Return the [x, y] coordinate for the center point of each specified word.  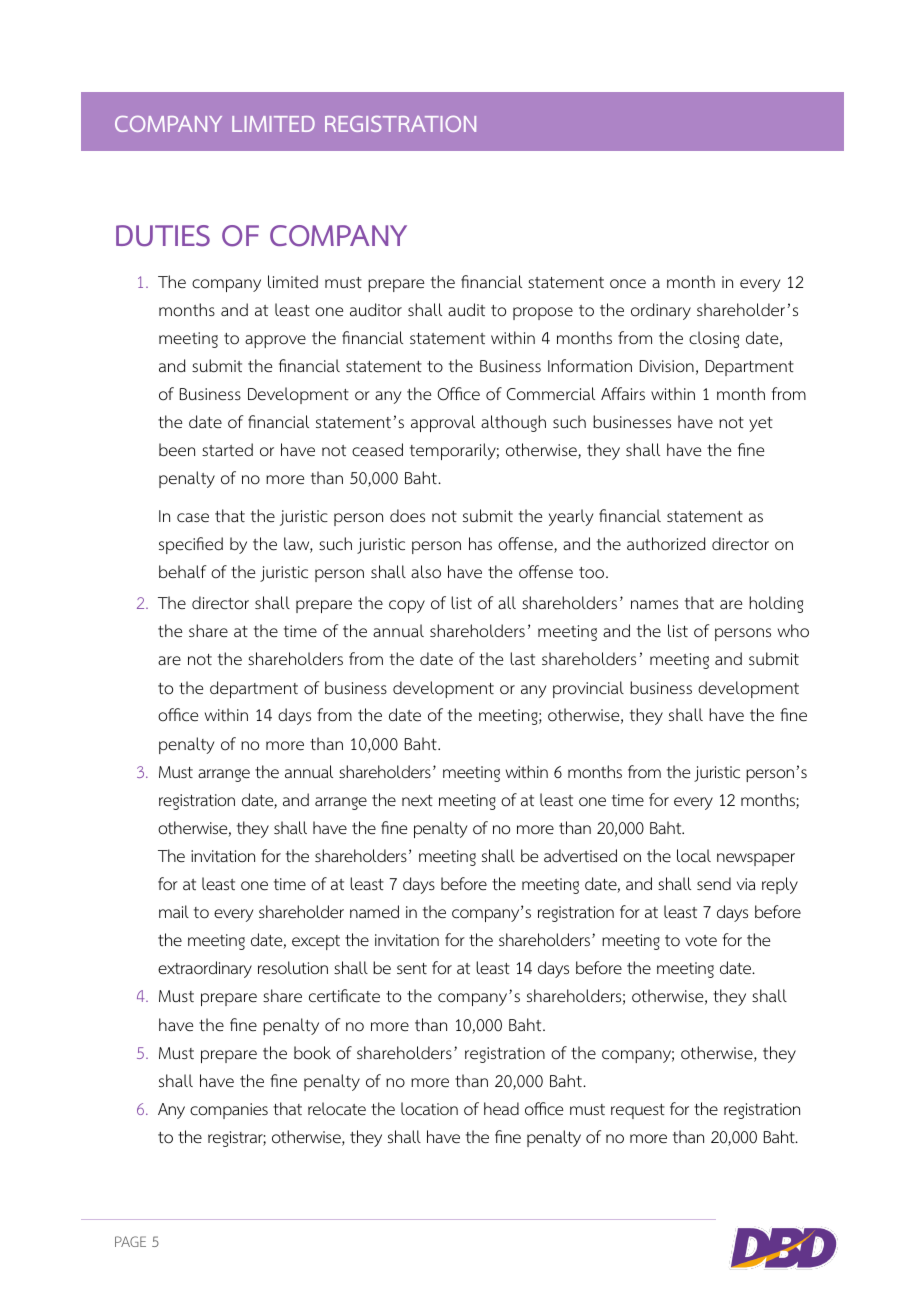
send [714, 884]
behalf [182, 572]
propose [543, 313]
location [429, 1109]
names [654, 605]
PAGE [130, 1241]
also [426, 572]
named [374, 911]
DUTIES [163, 235]
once [628, 284]
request [638, 1111]
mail [174, 911]
